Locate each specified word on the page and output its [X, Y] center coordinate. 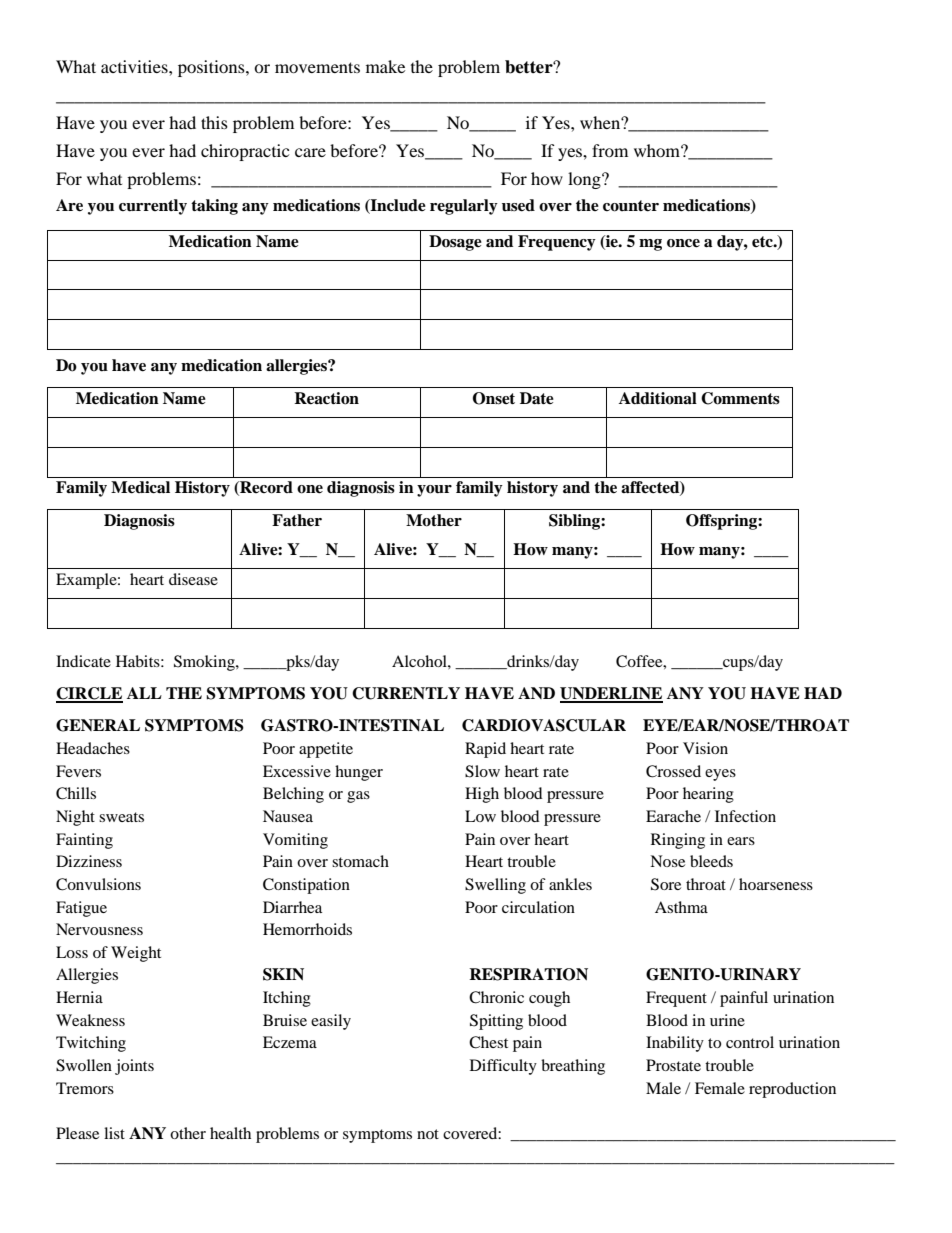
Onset [494, 398]
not [428, 1134]
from [610, 150]
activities [135, 66]
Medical [140, 487]
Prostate [673, 1065]
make [385, 66]
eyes [720, 775]
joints [134, 1067]
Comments [740, 398]
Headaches [93, 748]
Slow [482, 771]
